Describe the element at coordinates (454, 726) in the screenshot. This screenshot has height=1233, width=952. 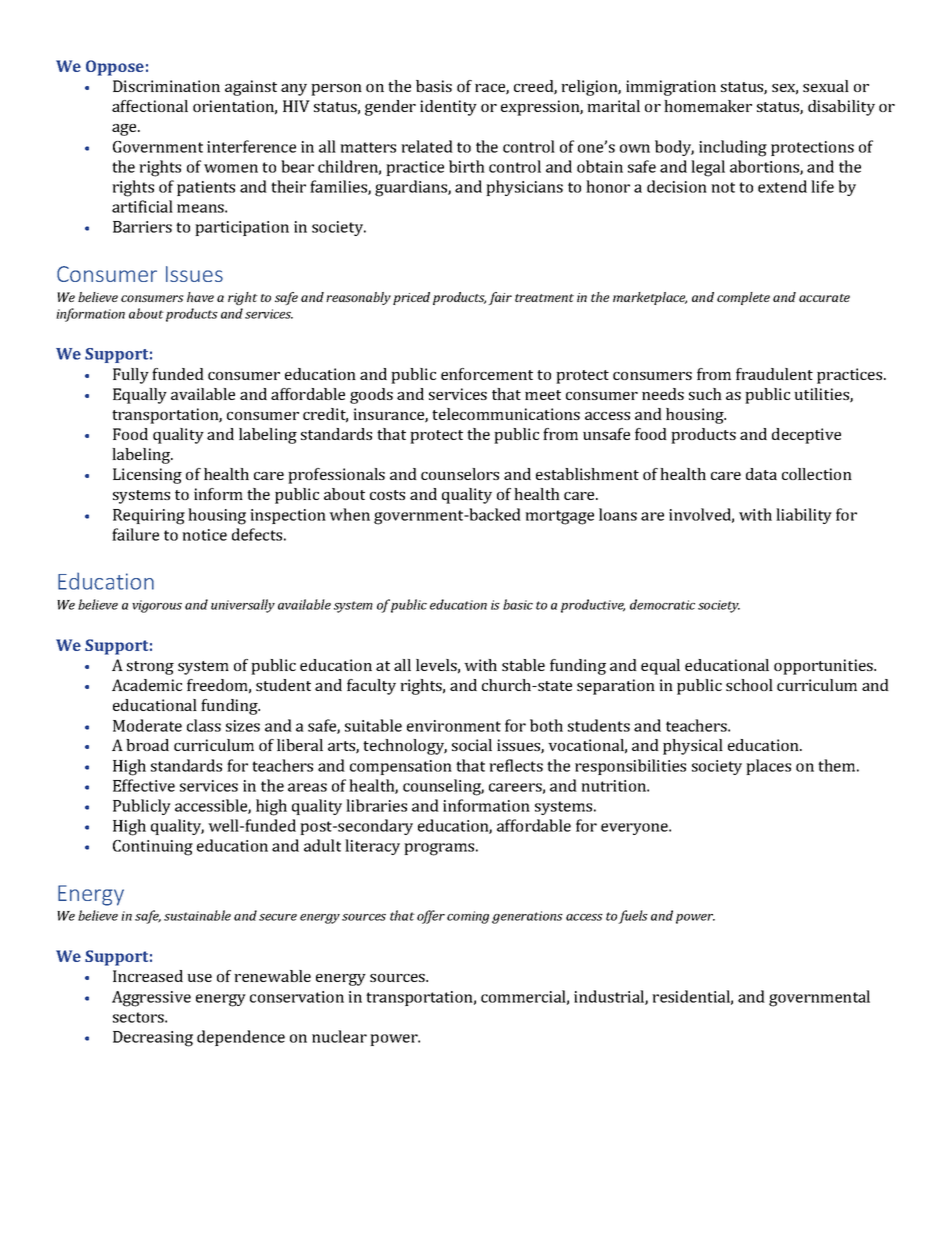
I see `environment` at that location.
